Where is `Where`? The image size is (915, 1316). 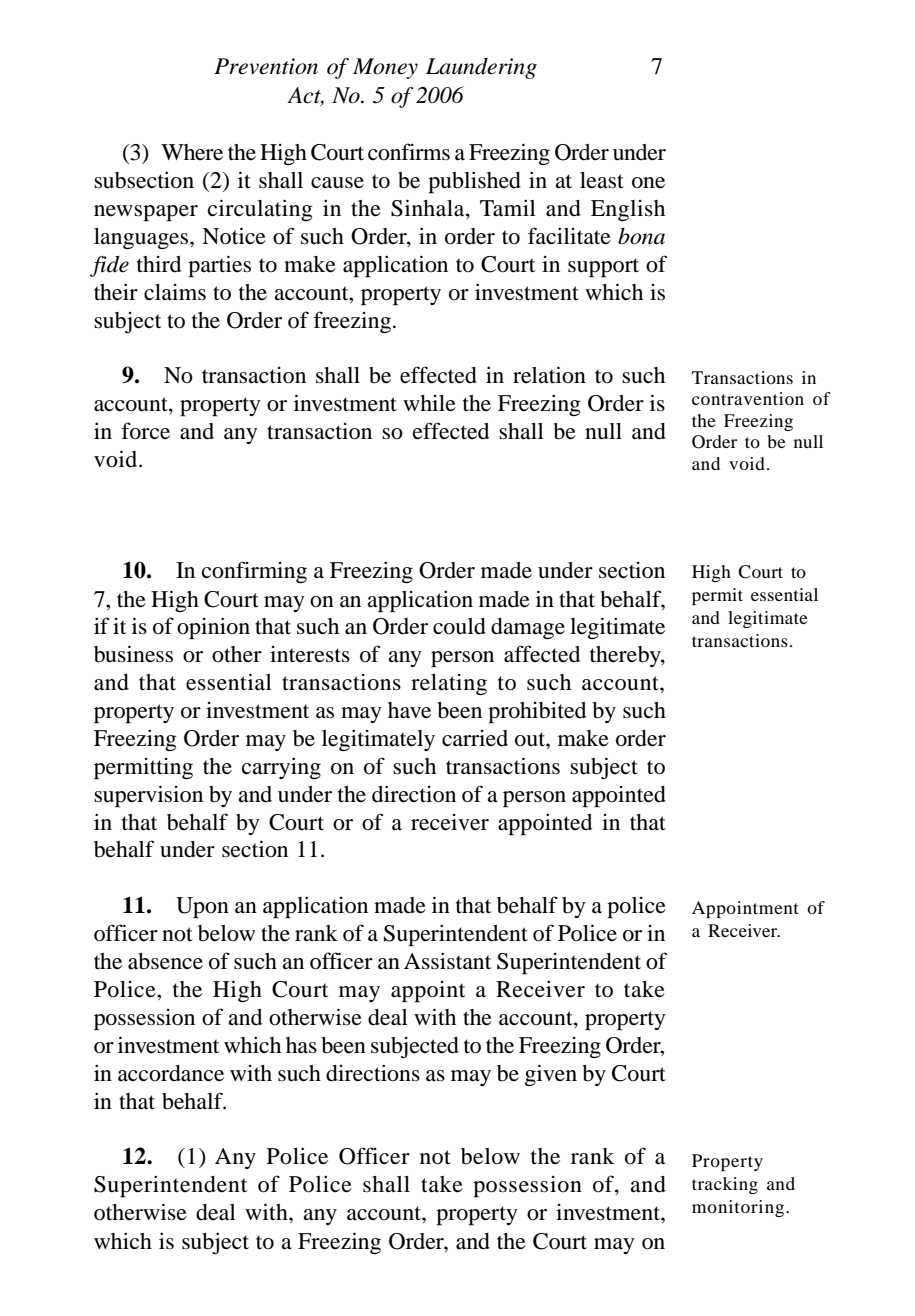 Where is located at coordinates (192, 152).
